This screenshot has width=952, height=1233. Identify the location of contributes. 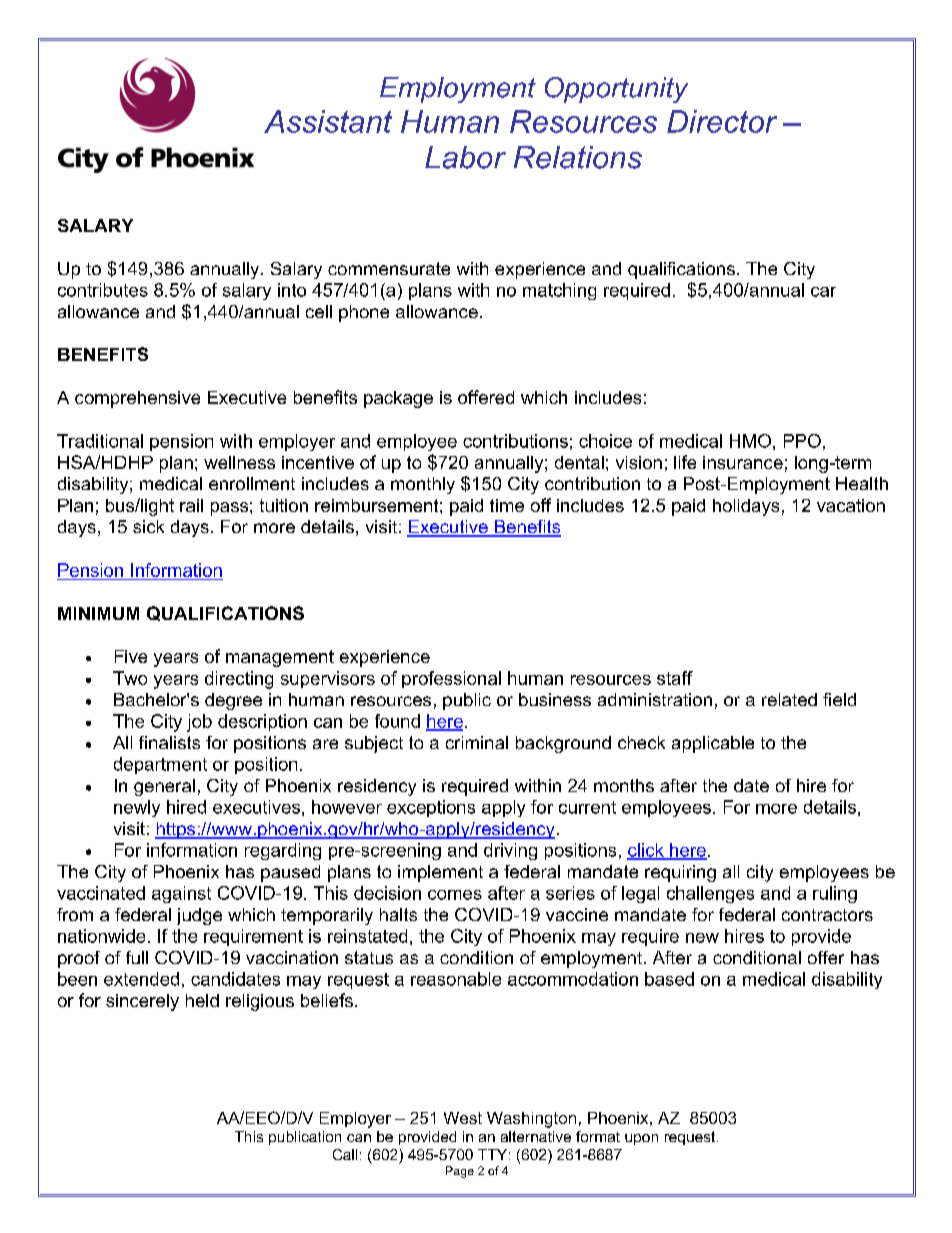
(103, 290).
